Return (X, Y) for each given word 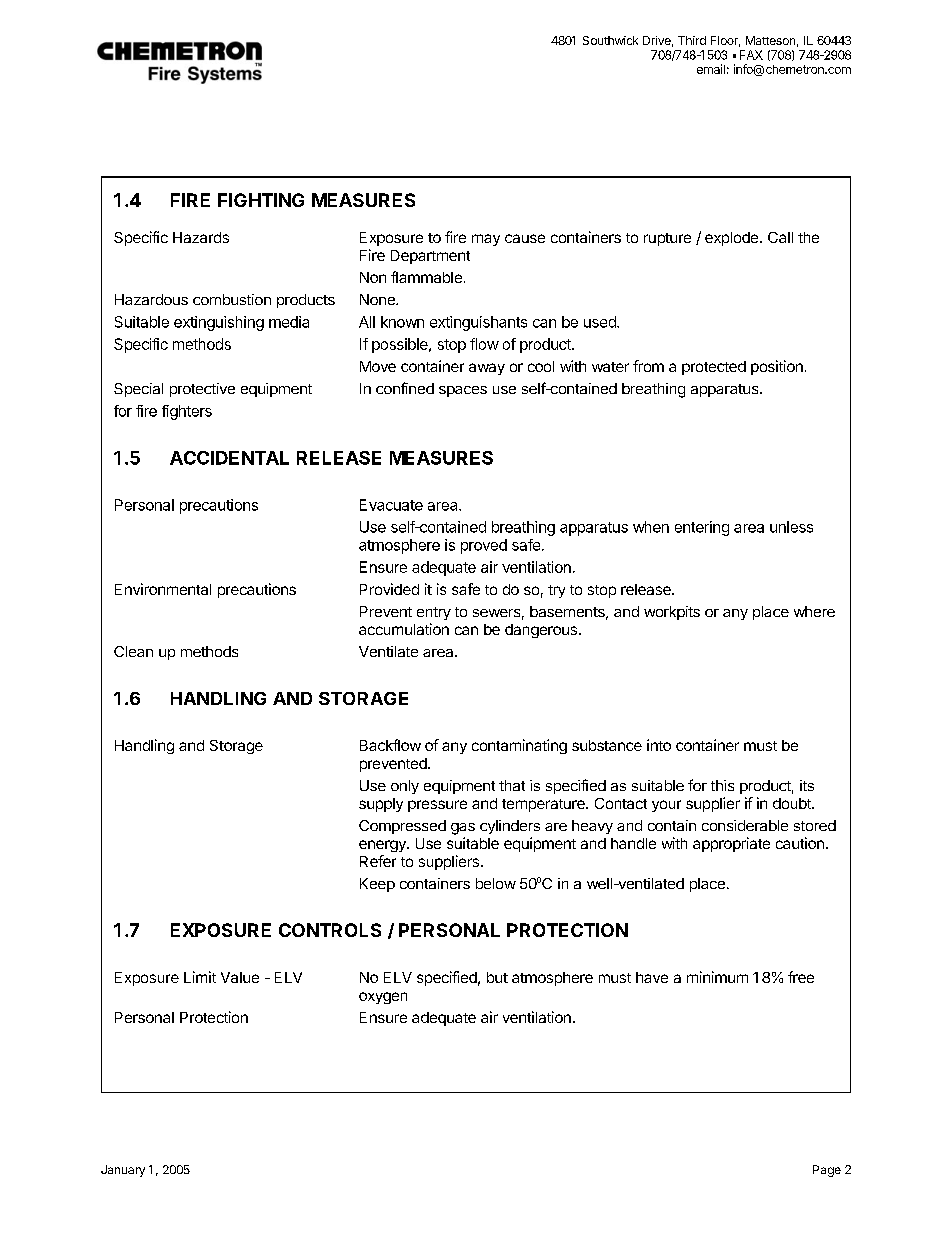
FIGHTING (261, 200)
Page (827, 1171)
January (123, 1171)
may (486, 240)
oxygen (383, 998)
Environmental (163, 589)
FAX (751, 55)
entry (434, 613)
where (814, 611)
